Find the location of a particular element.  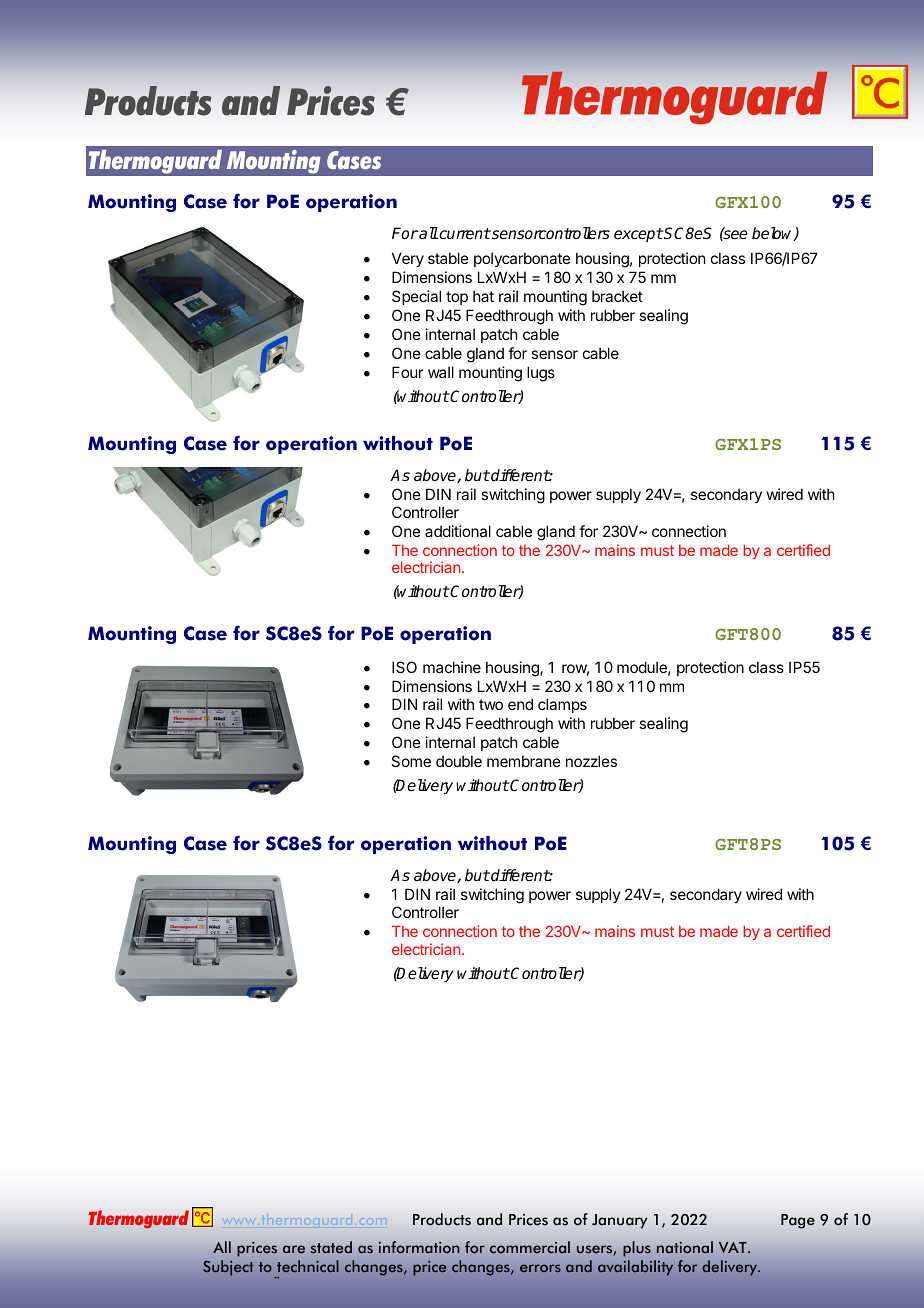

Four is located at coordinates (407, 372).
